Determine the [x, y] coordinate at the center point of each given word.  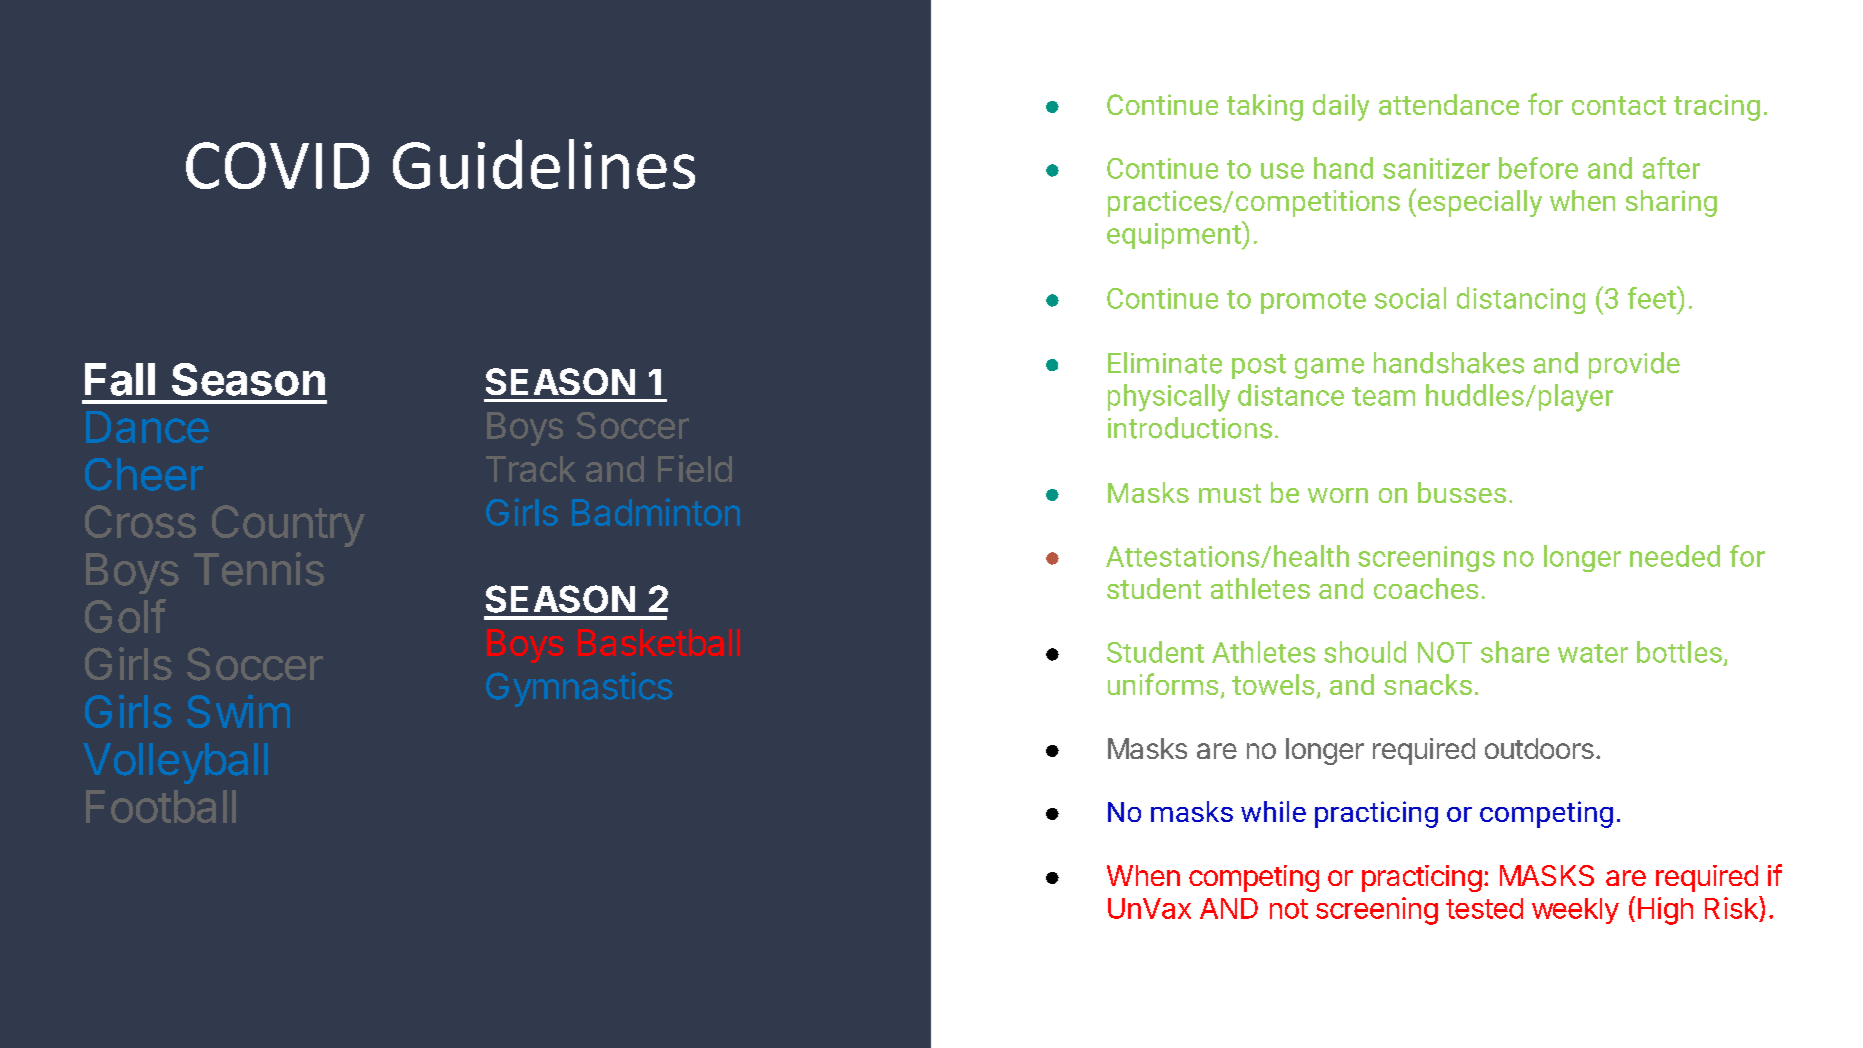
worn [1338, 495]
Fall [120, 379]
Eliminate [1165, 363]
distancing [1521, 300]
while [1273, 811]
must [1230, 493]
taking [1265, 107]
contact [1619, 105]
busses [1462, 492]
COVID [277, 165]
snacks [1428, 684]
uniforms [1163, 684]
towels [1273, 684]
